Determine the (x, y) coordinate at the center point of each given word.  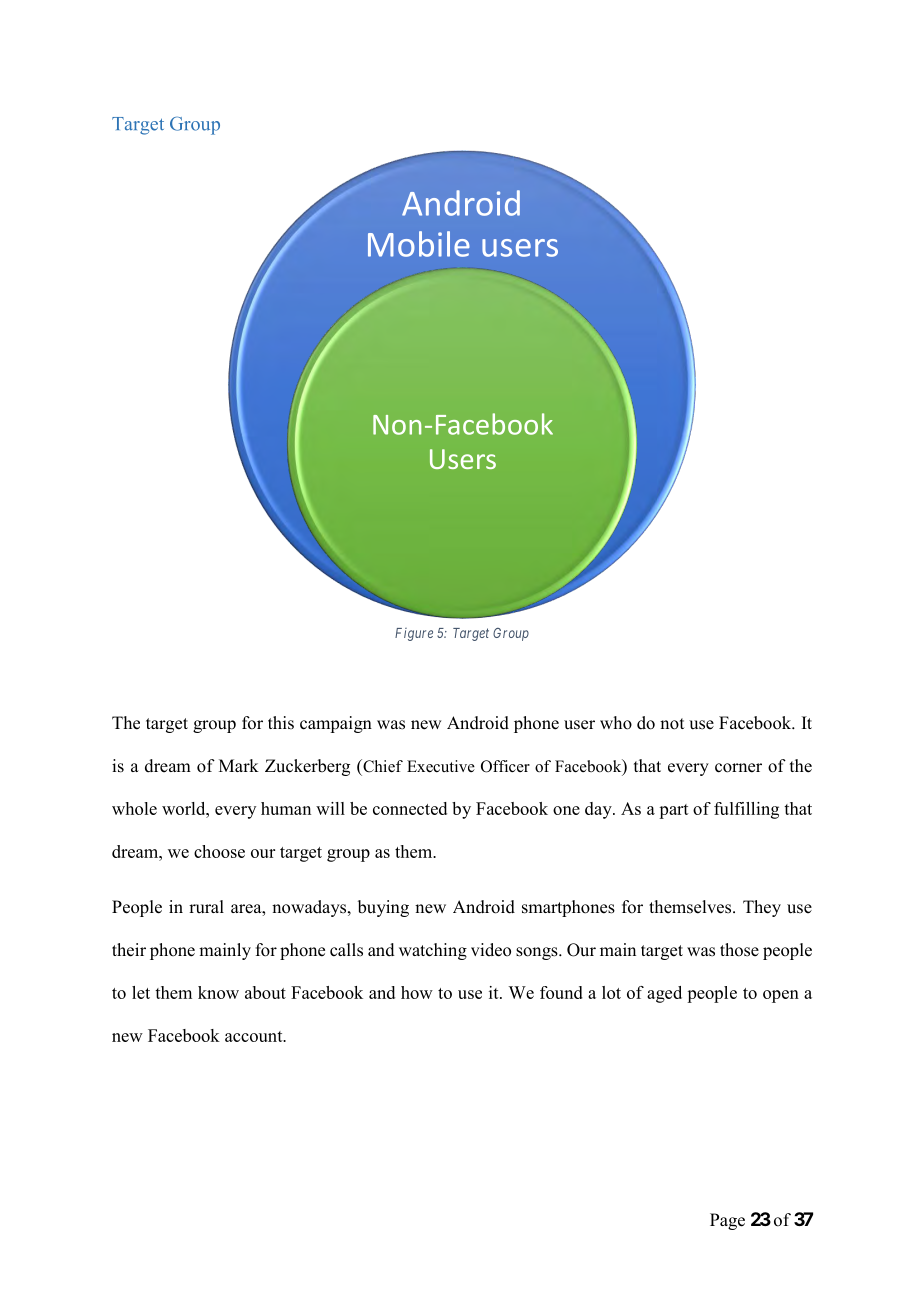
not (672, 724)
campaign (336, 724)
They (762, 908)
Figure (414, 634)
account (255, 1036)
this (281, 723)
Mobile (419, 244)
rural (206, 906)
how (417, 992)
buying (383, 908)
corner (738, 768)
